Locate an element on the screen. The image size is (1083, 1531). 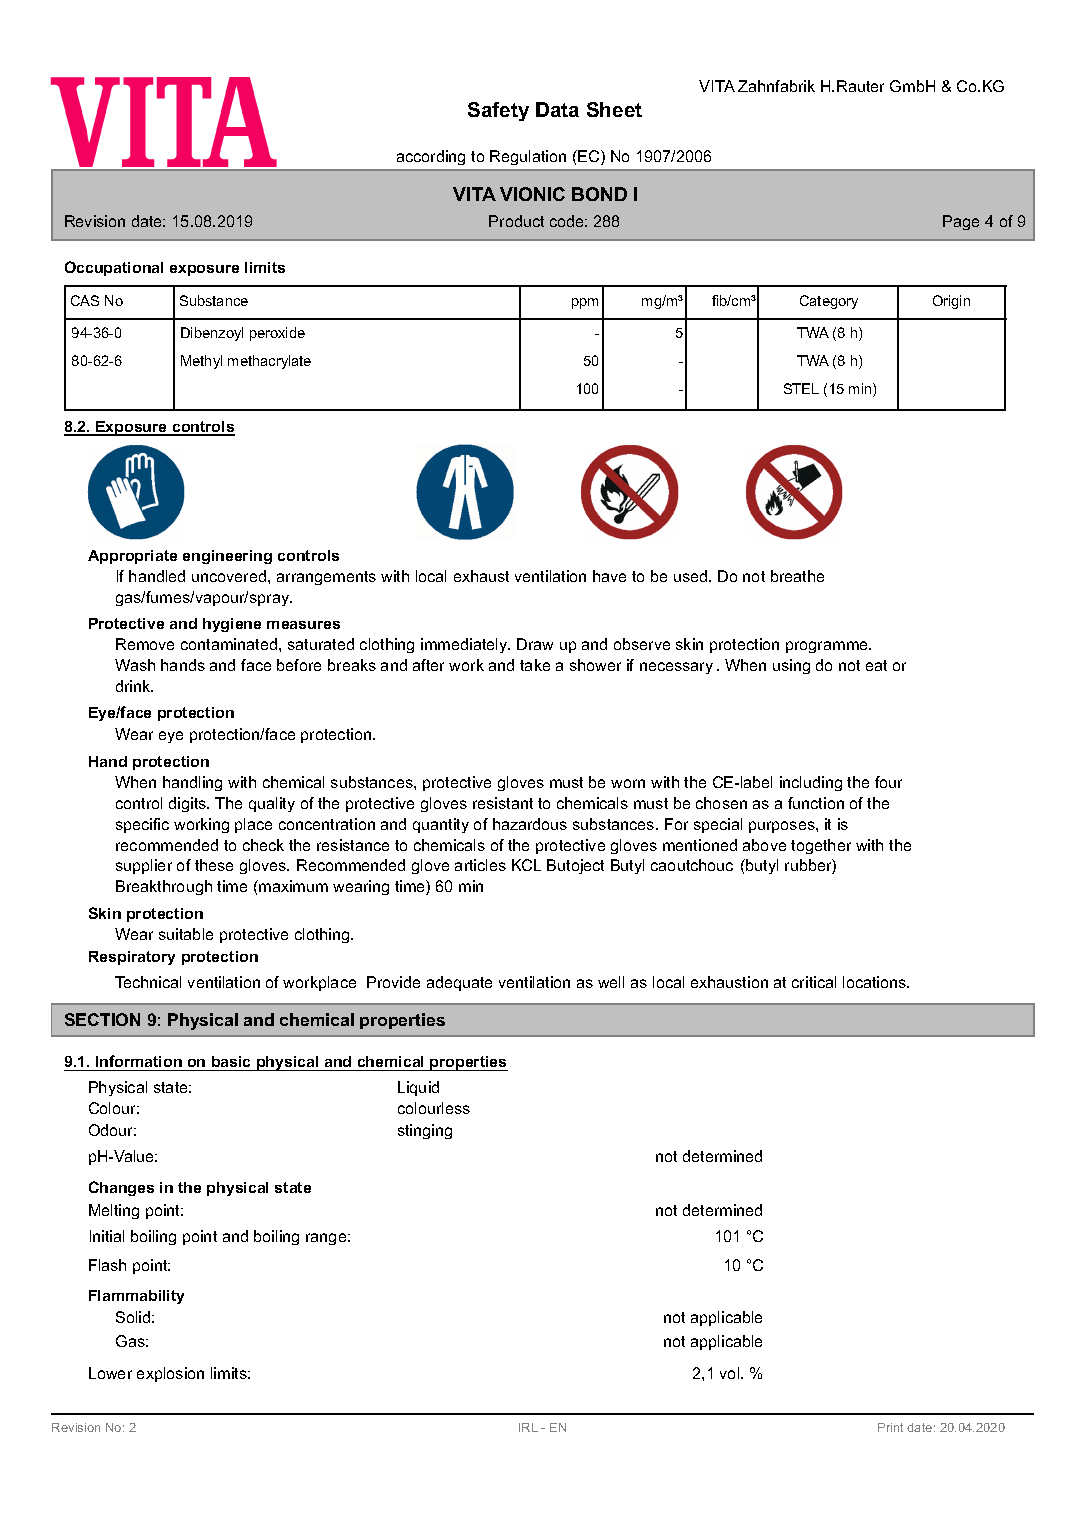
Occupational is located at coordinates (114, 268).
